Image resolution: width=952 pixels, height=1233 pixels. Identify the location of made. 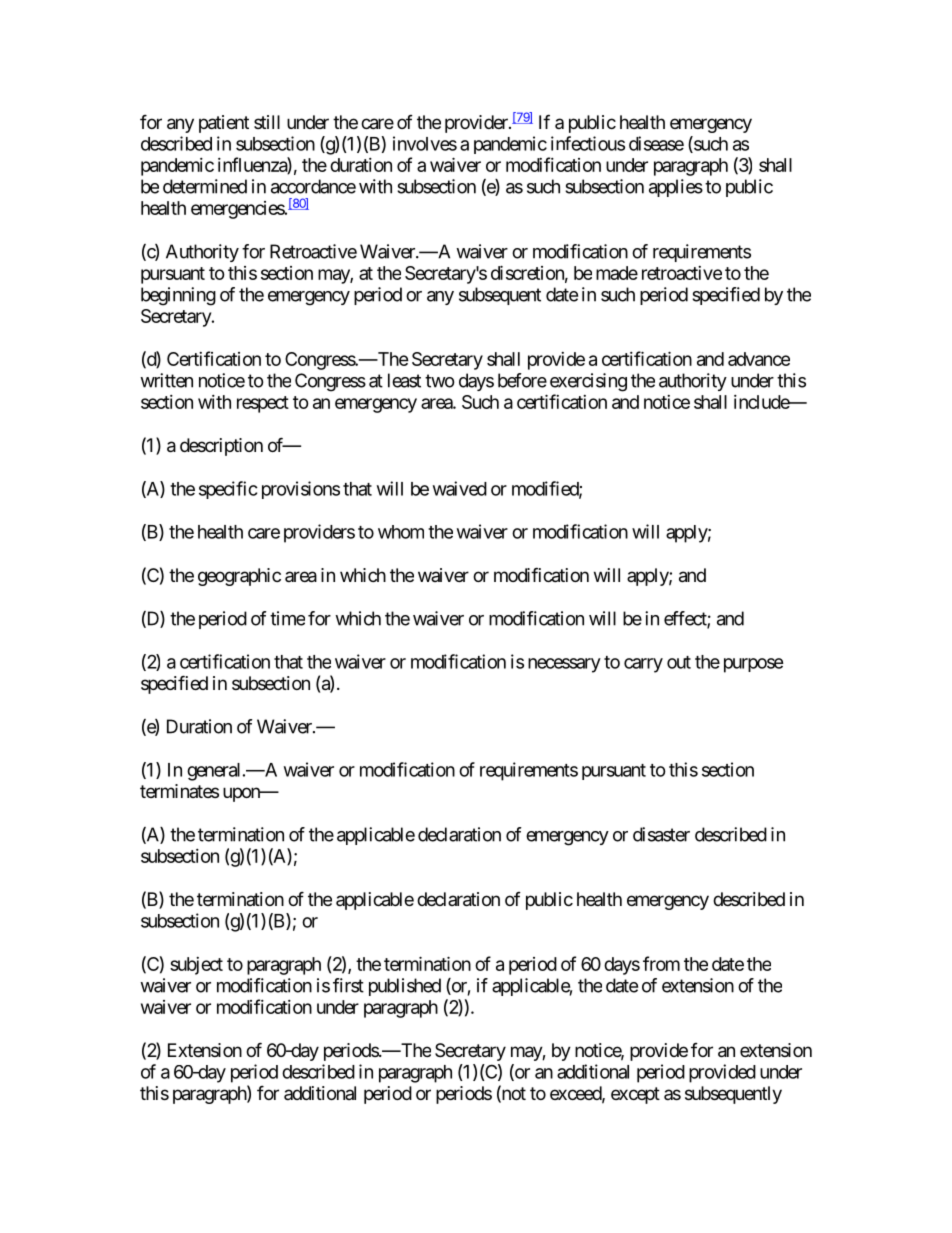
(617, 273).
